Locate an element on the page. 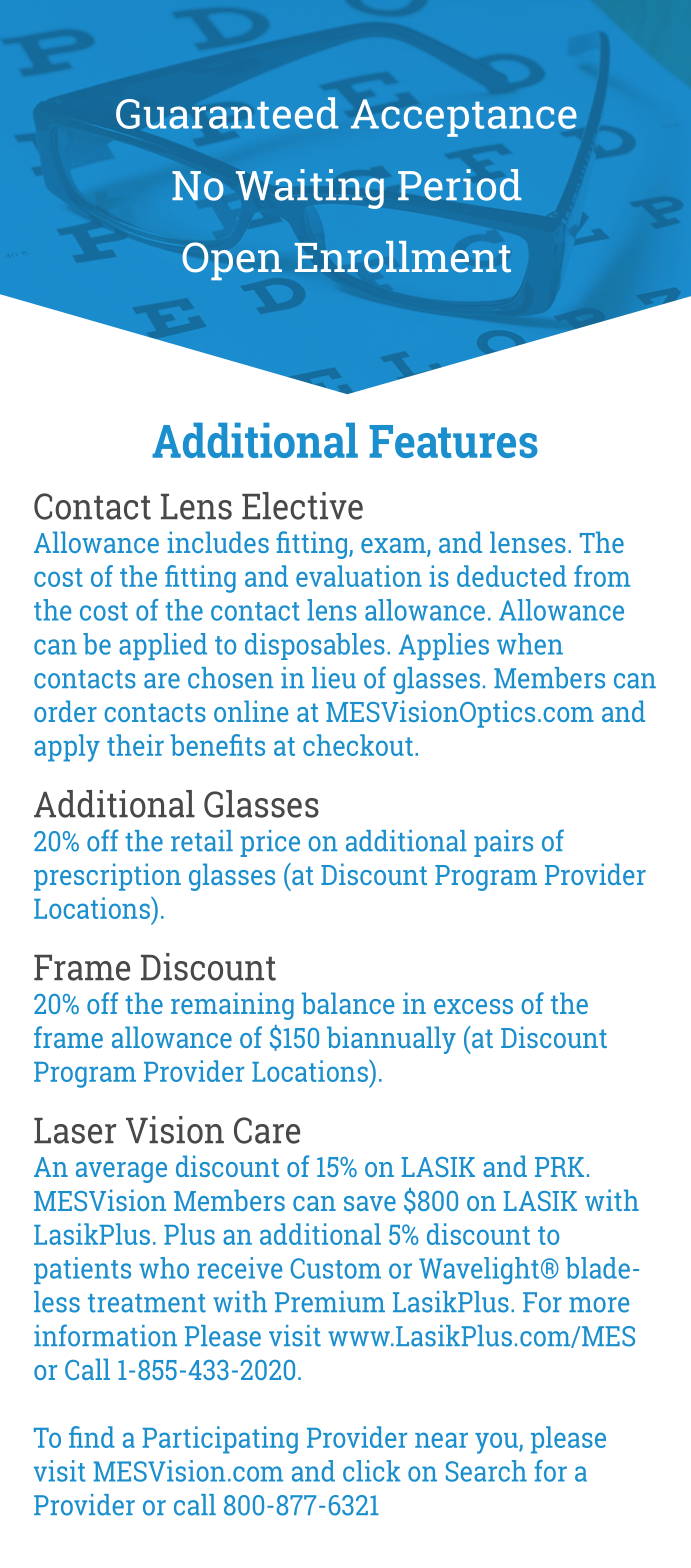 Image resolution: width=691 pixels, height=1568 pixels. pairs is located at coordinates (503, 843).
